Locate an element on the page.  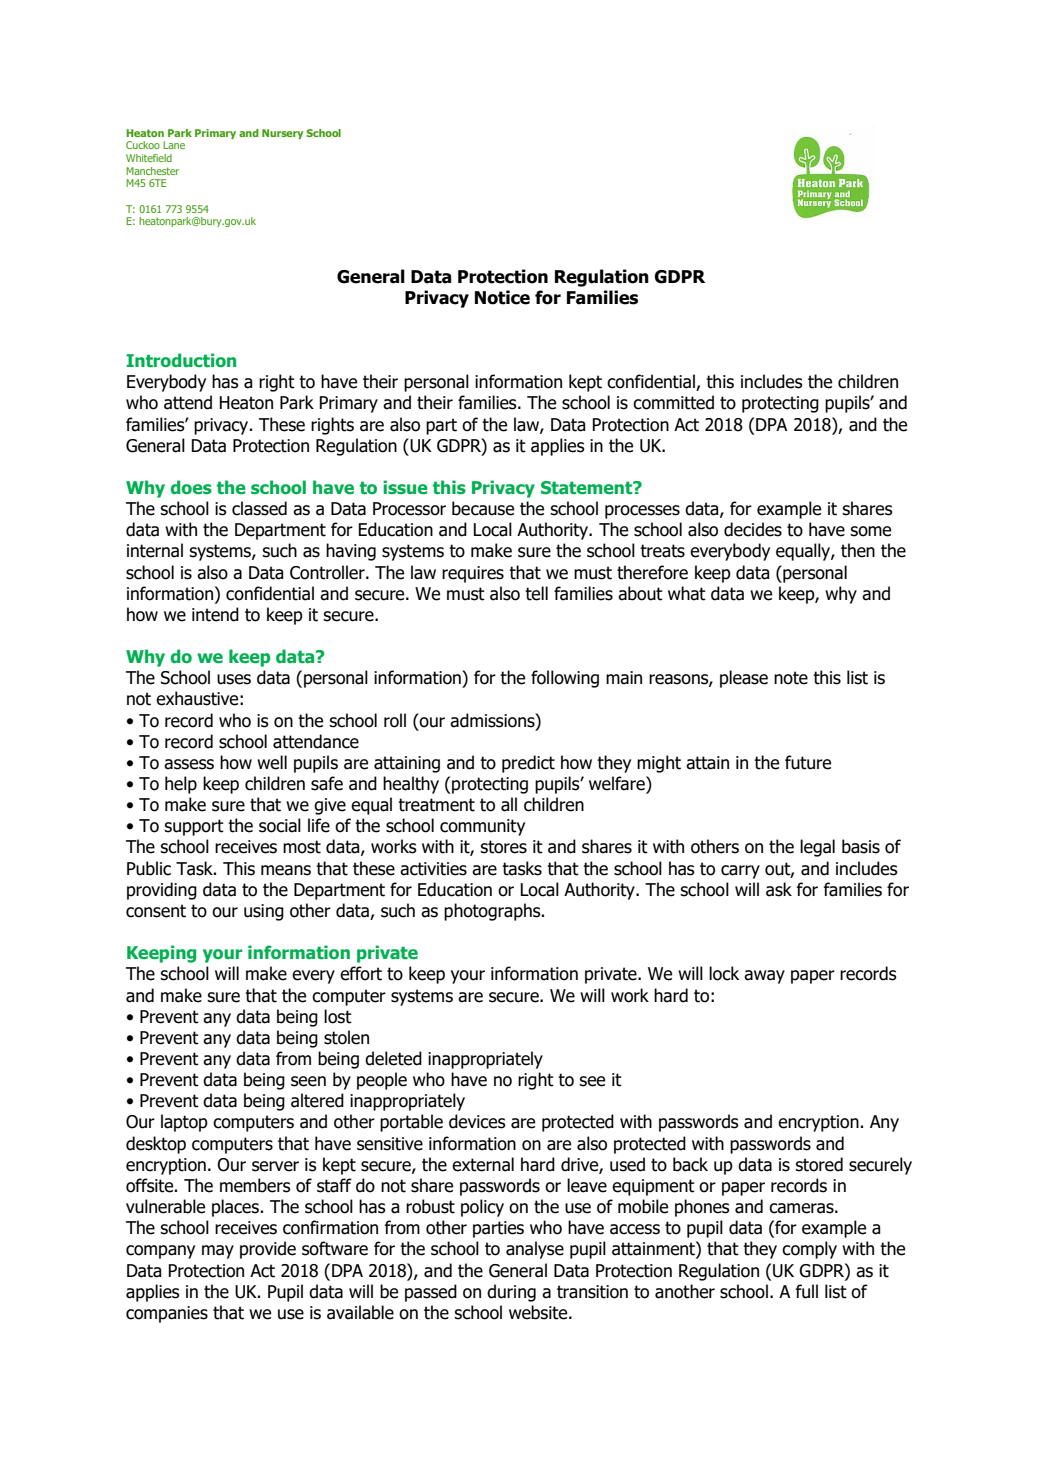
photographs is located at coordinates (493, 912).
